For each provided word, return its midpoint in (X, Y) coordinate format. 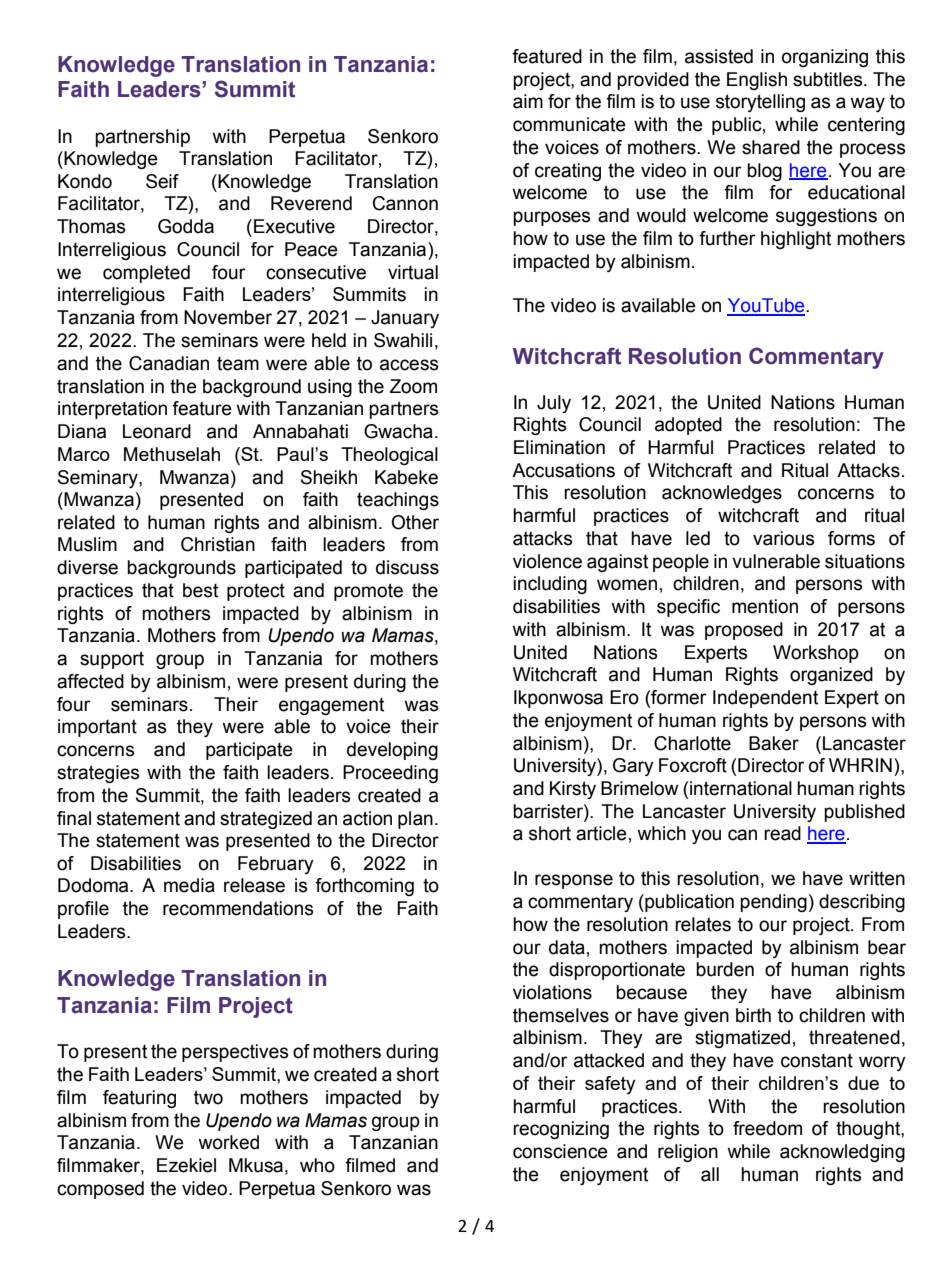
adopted (688, 426)
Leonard (157, 431)
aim (528, 101)
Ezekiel (186, 1165)
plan (415, 820)
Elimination (559, 447)
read (782, 833)
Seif (162, 181)
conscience (560, 1151)
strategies (98, 774)
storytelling (760, 103)
